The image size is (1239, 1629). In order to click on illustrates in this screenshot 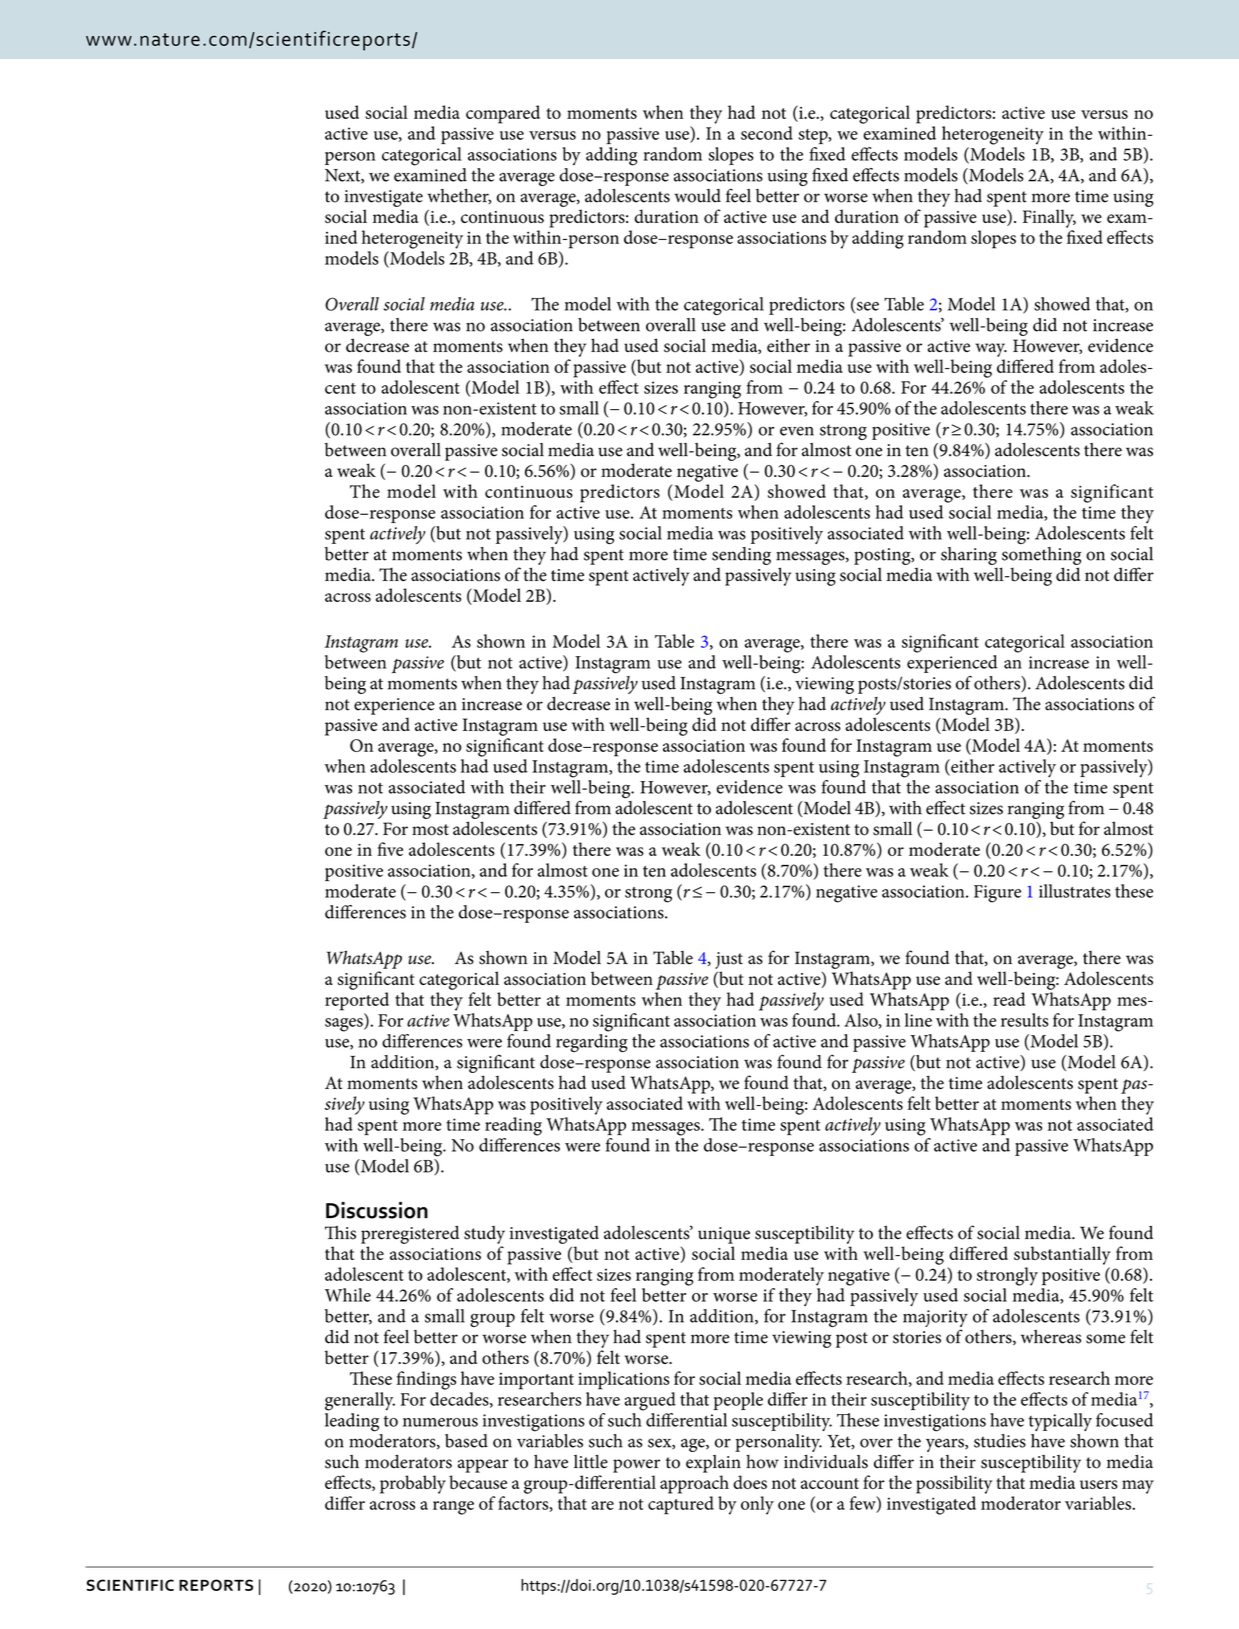, I will do `click(1075, 891)`.
